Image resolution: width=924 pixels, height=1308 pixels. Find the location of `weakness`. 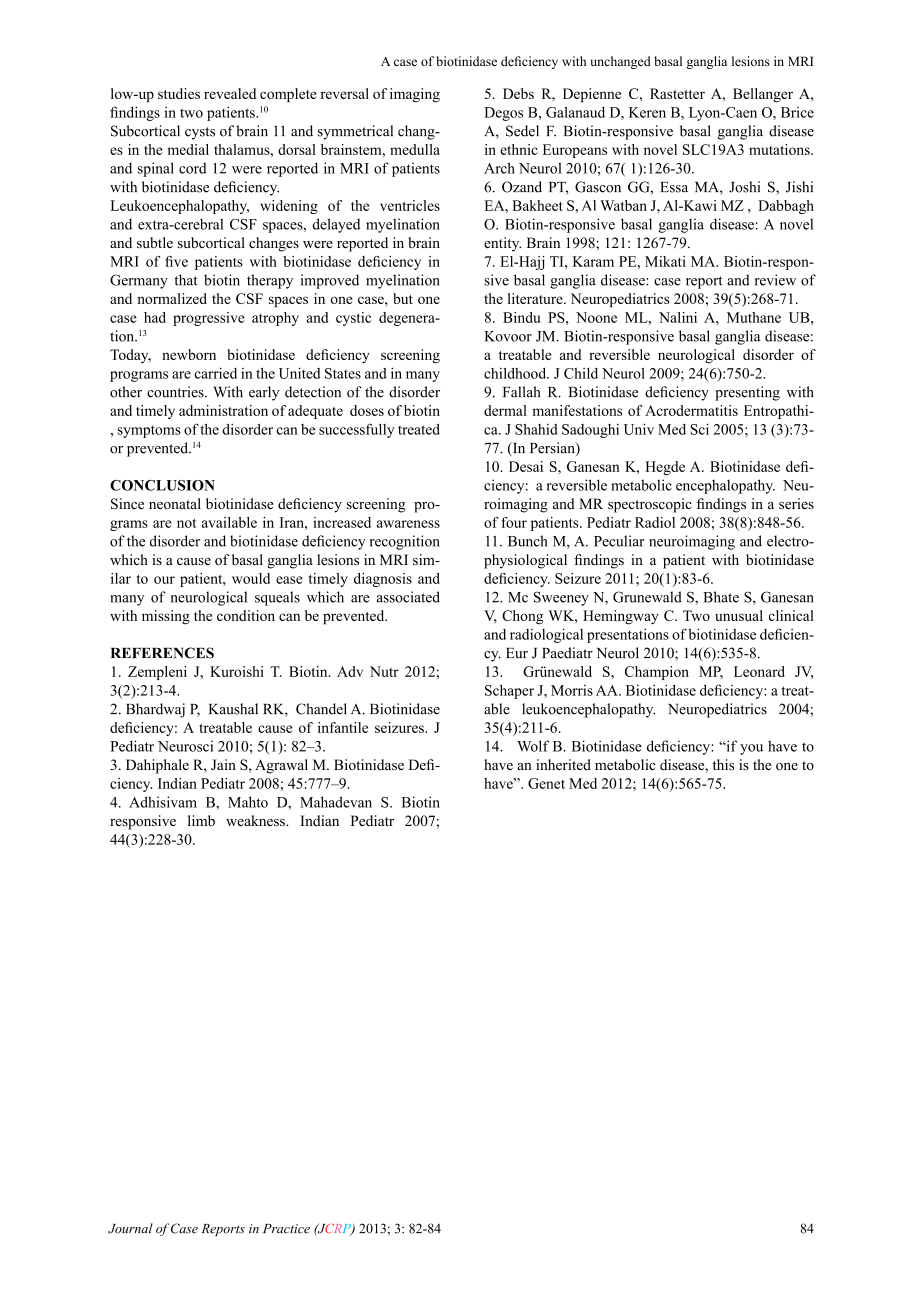

weakness is located at coordinates (256, 820).
